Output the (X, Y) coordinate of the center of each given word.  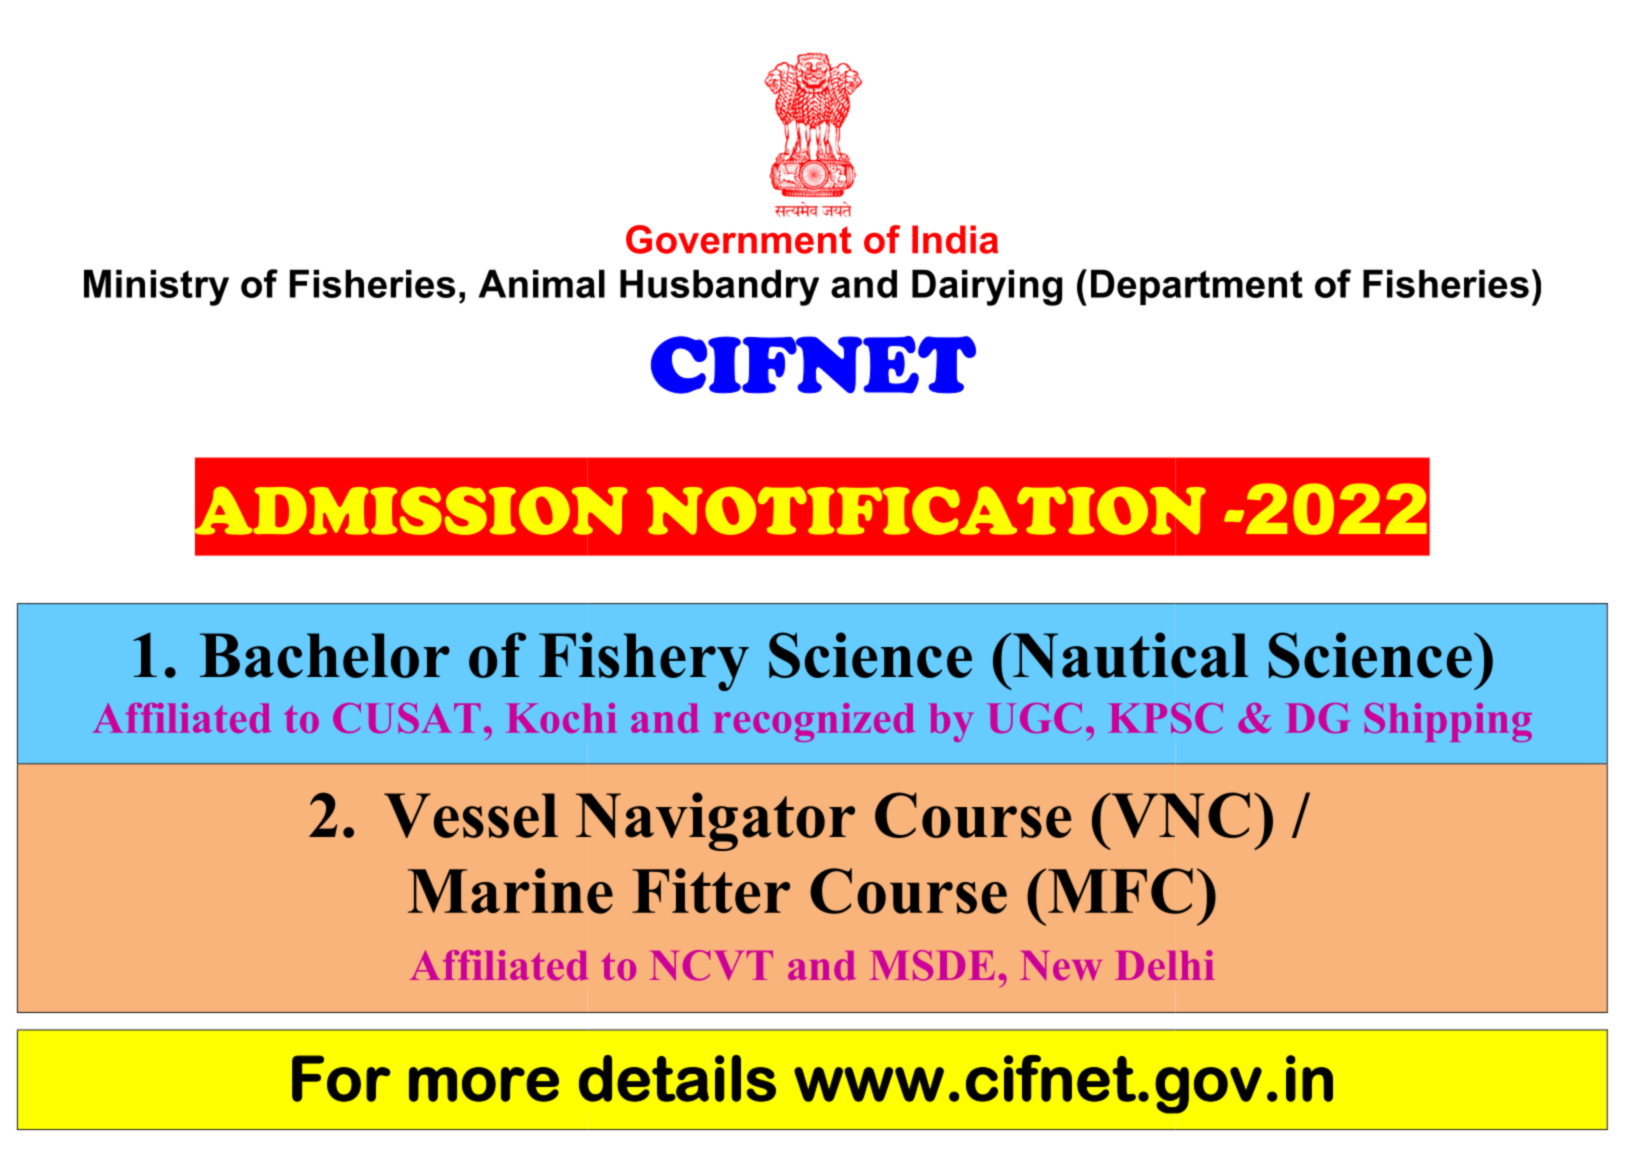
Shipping (1448, 722)
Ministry (156, 287)
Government (739, 239)
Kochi (561, 718)
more (484, 1084)
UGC (1034, 718)
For (341, 1078)
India (955, 239)
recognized (814, 722)
